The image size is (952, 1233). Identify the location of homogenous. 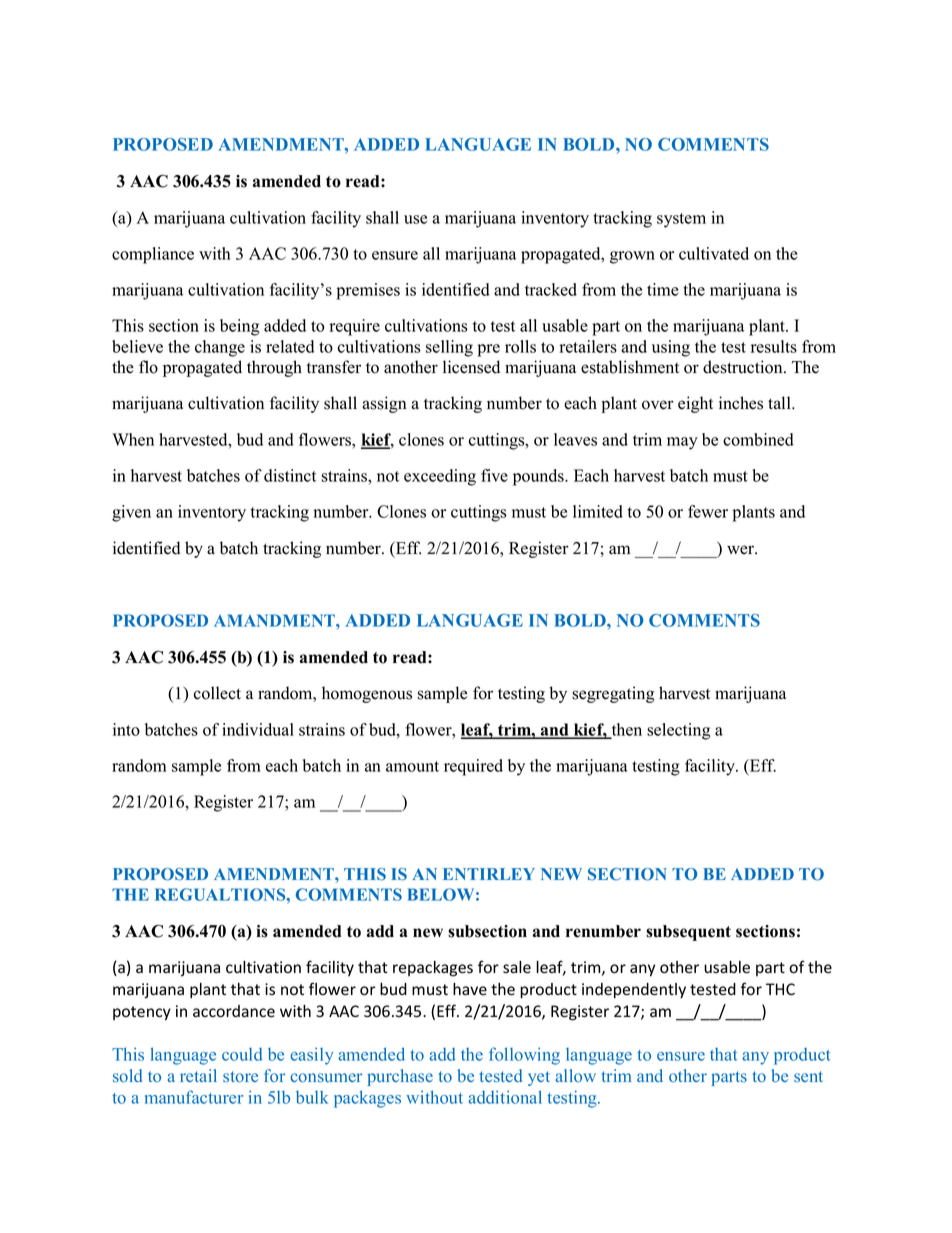
(367, 694).
